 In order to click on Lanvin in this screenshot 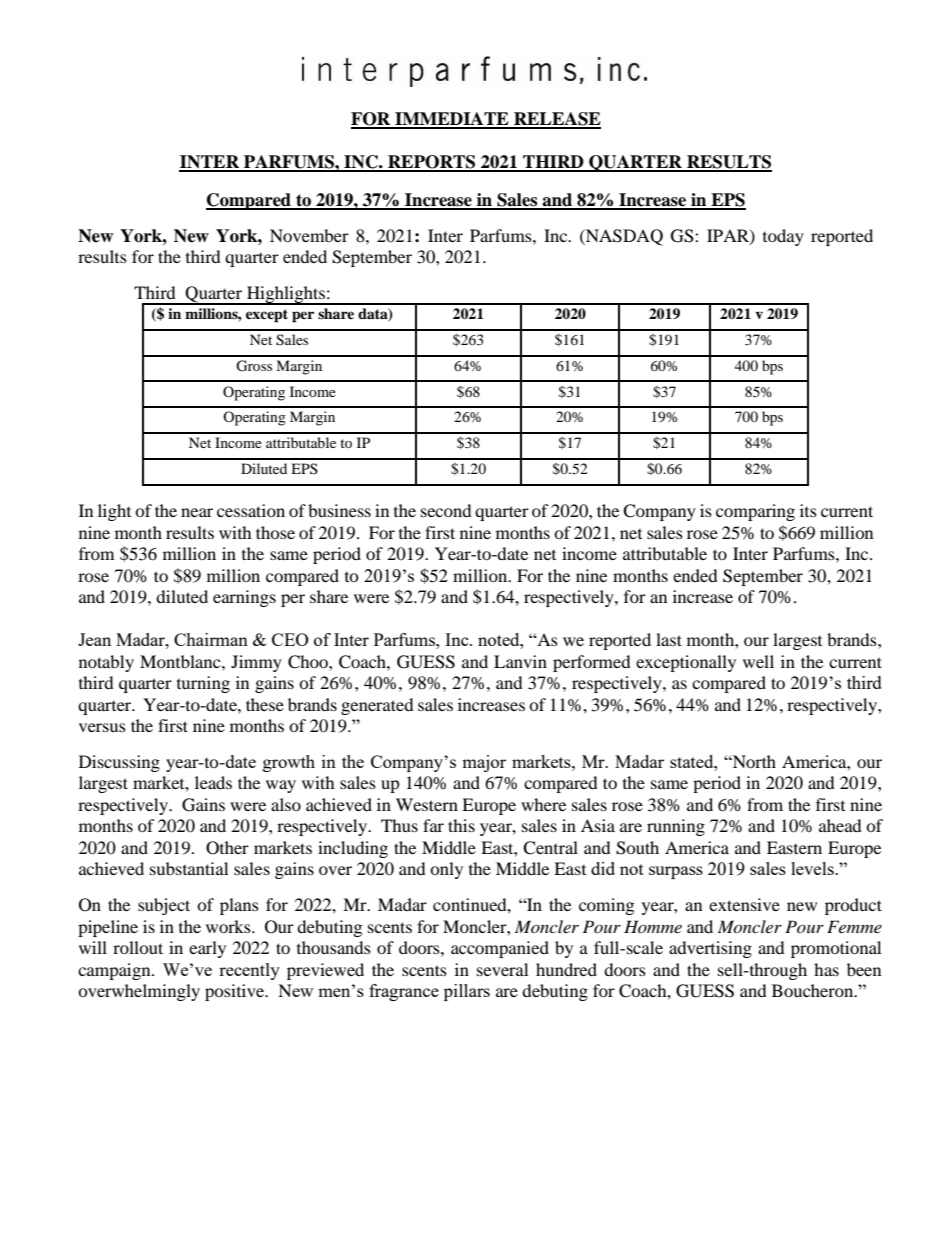, I will do `click(520, 661)`.
